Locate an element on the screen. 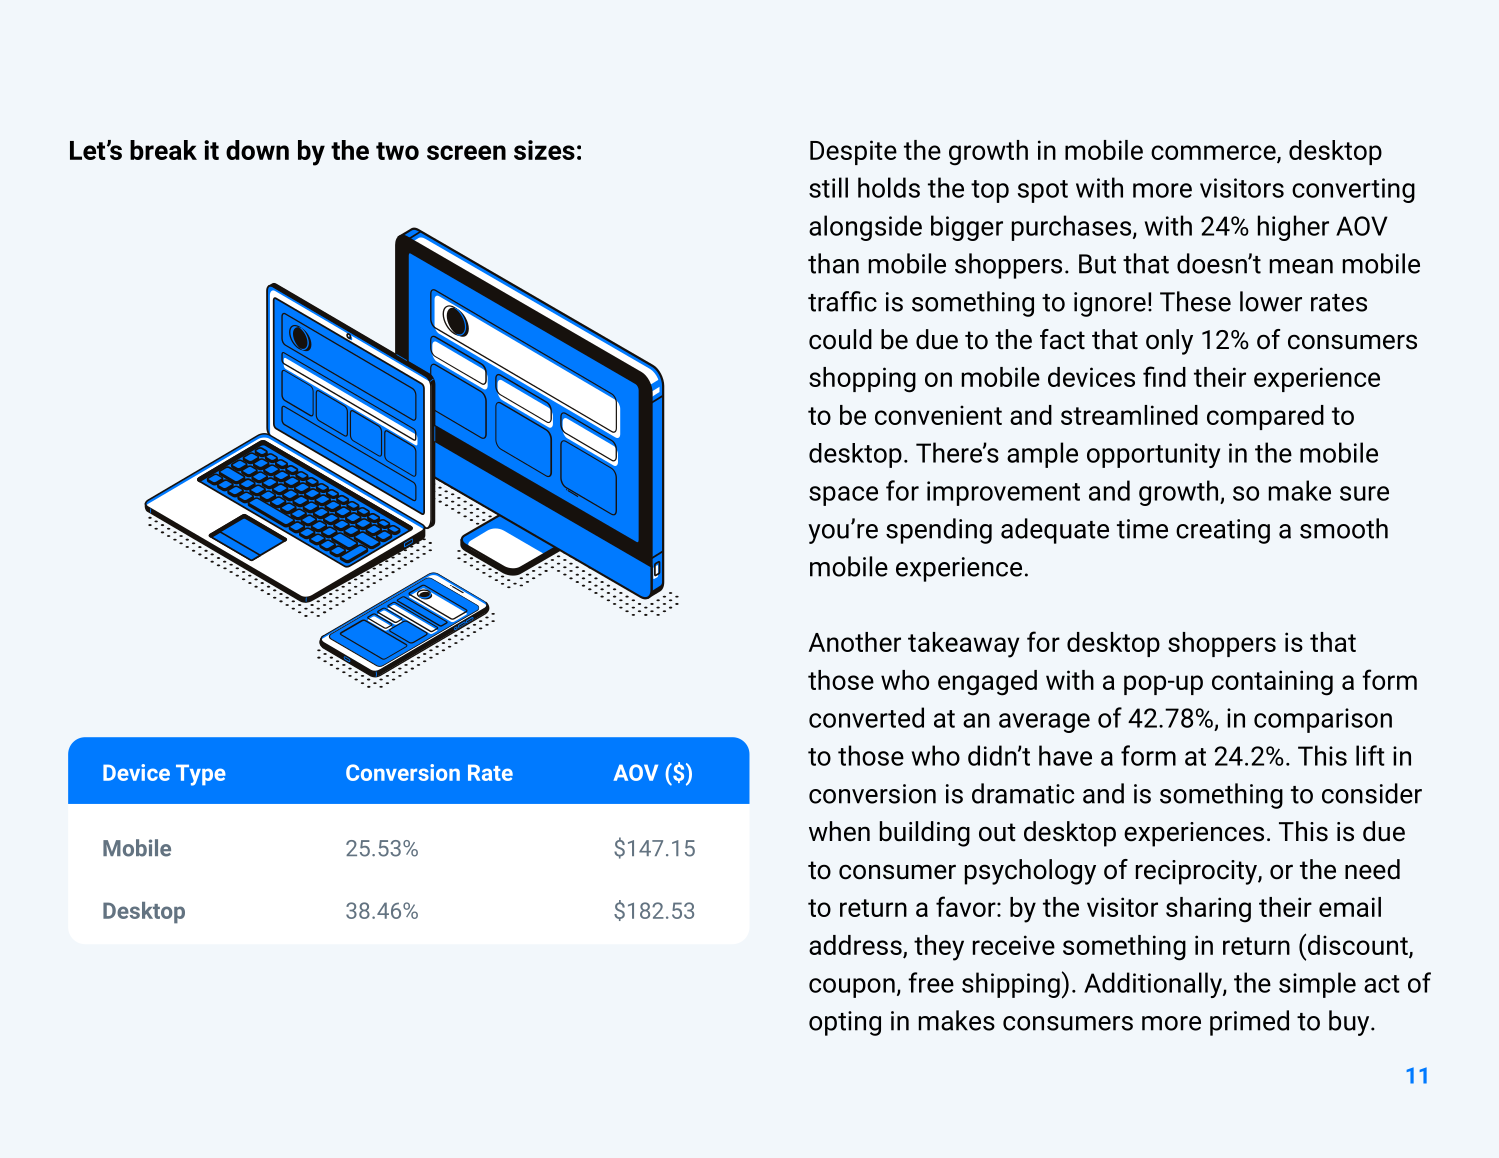  comparison is located at coordinates (1323, 720).
